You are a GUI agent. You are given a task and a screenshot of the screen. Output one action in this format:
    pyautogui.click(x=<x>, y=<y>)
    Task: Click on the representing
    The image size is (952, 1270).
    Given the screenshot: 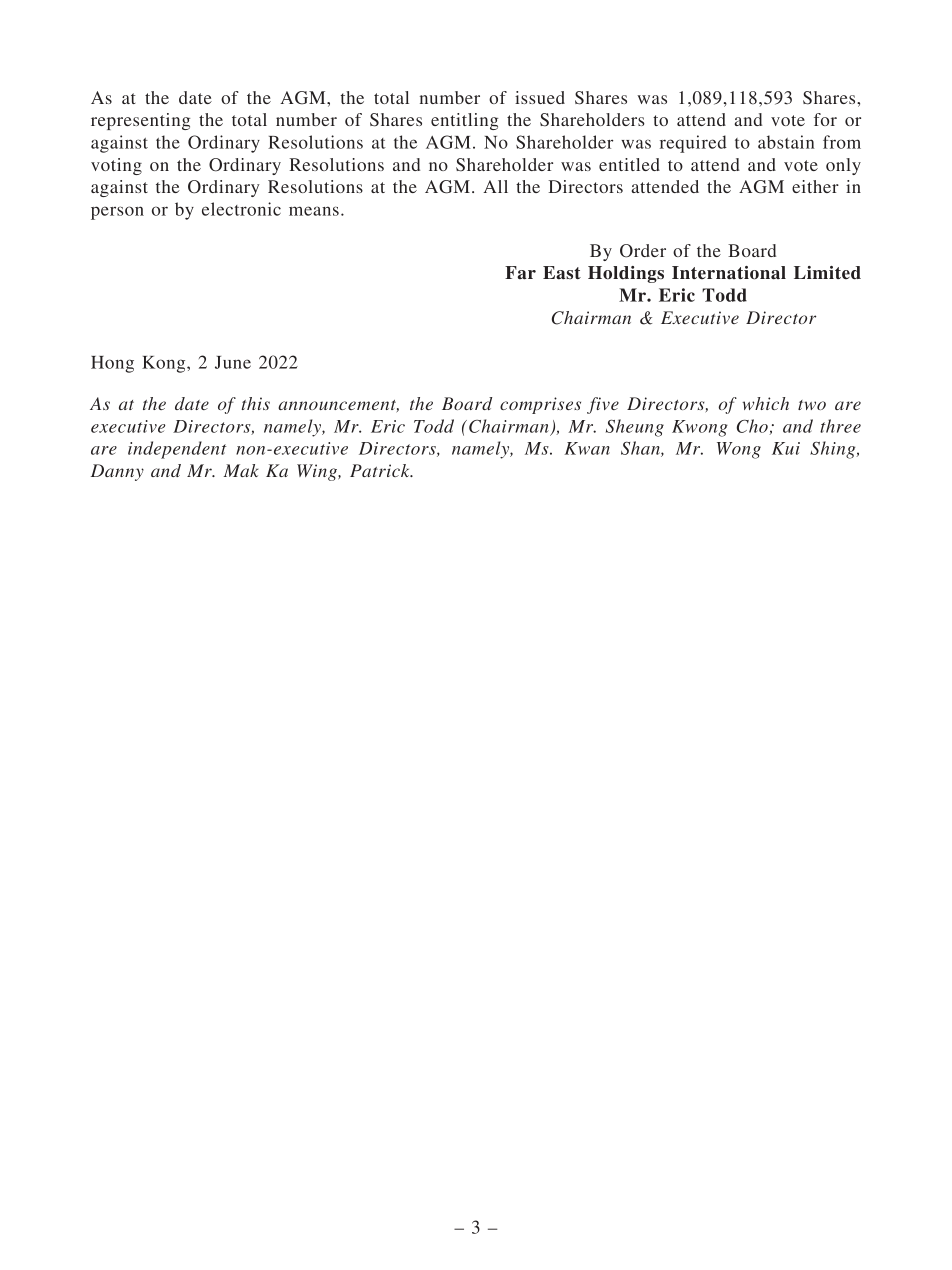 What is the action you would take?
    pyautogui.click(x=140, y=121)
